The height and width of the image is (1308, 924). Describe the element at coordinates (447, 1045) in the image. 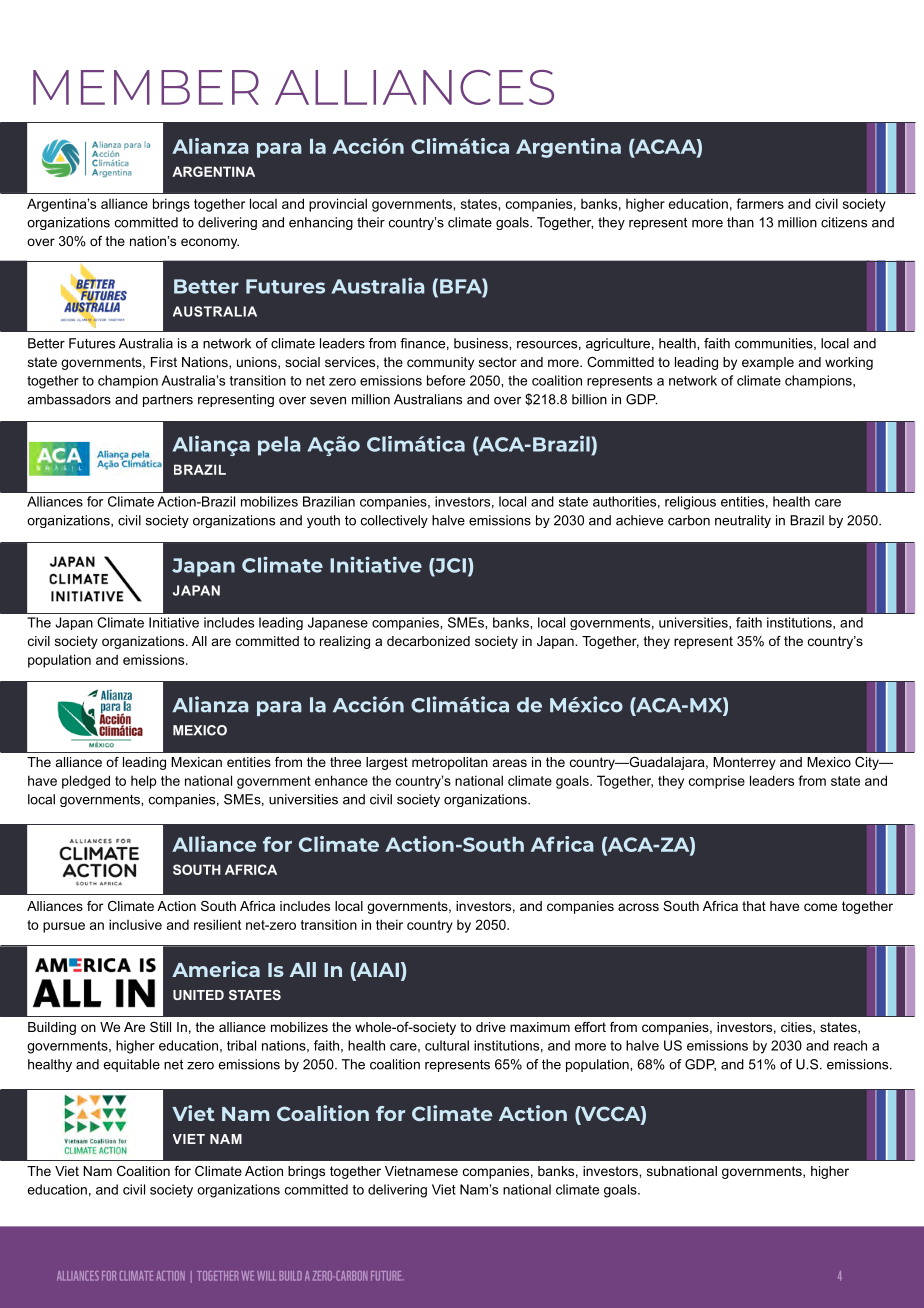

I see `cultural` at that location.
